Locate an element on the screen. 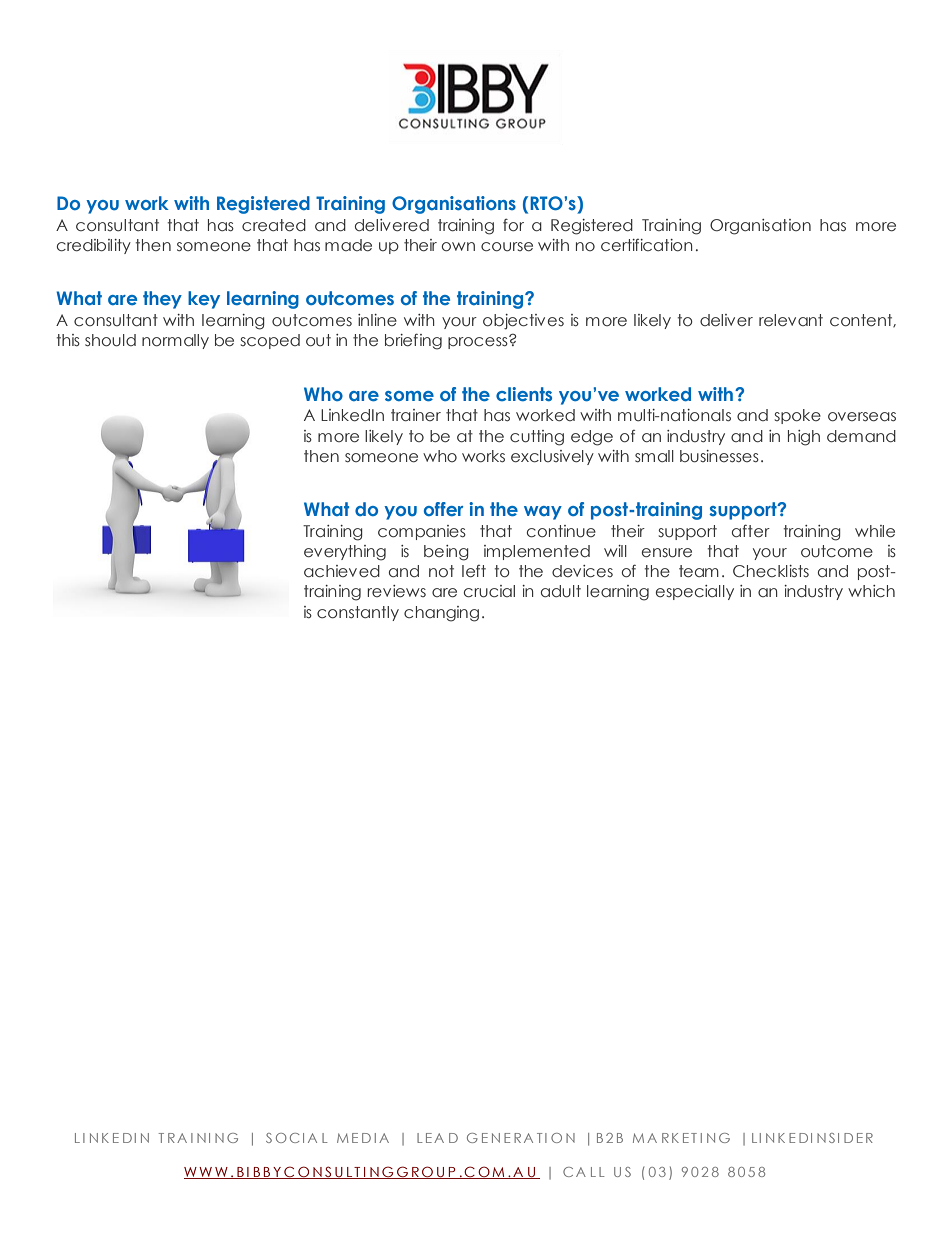 This screenshot has width=952, height=1233. spoke is located at coordinates (798, 416).
